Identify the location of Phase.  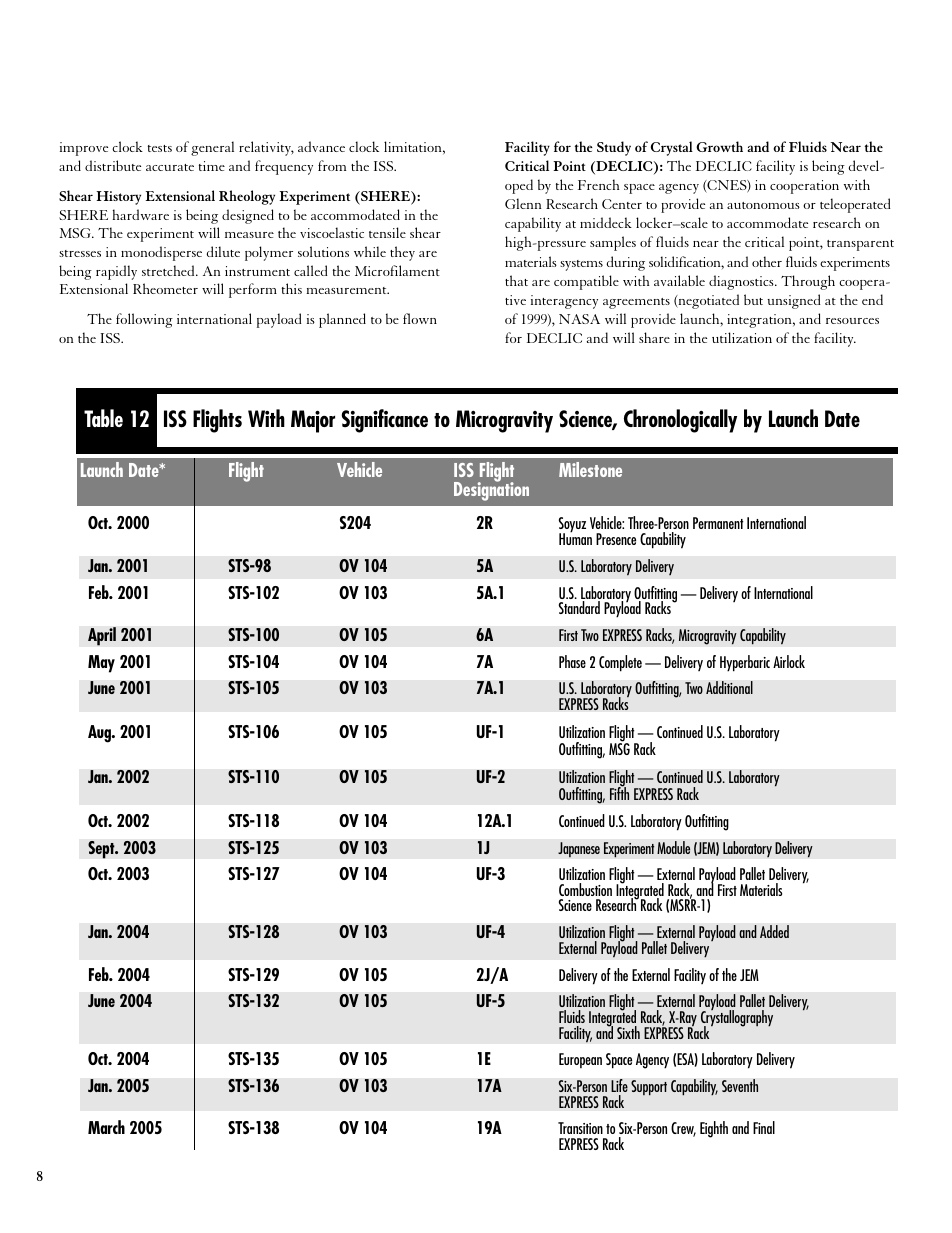
(572, 661).
